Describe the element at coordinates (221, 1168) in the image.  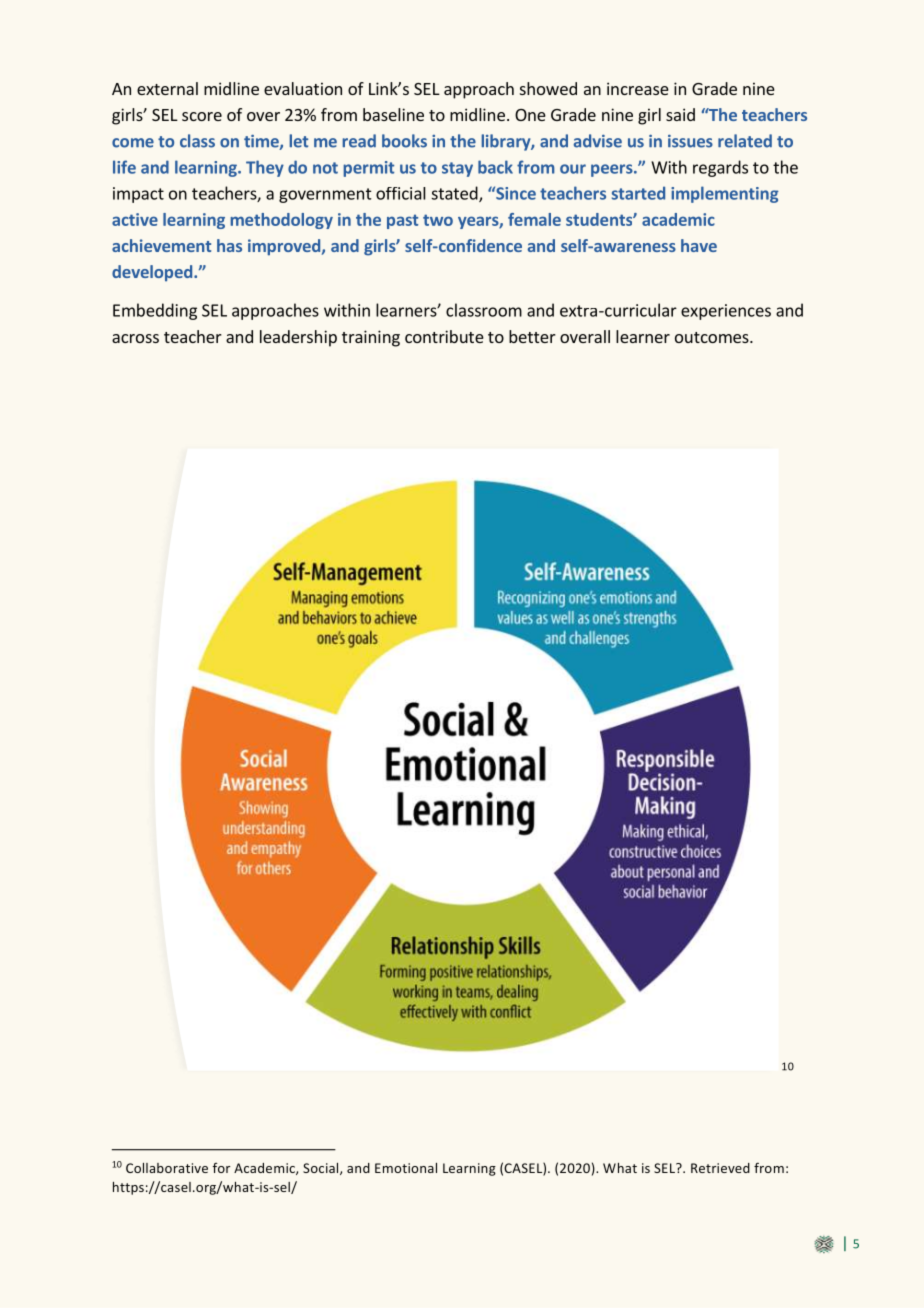
I see `for` at that location.
